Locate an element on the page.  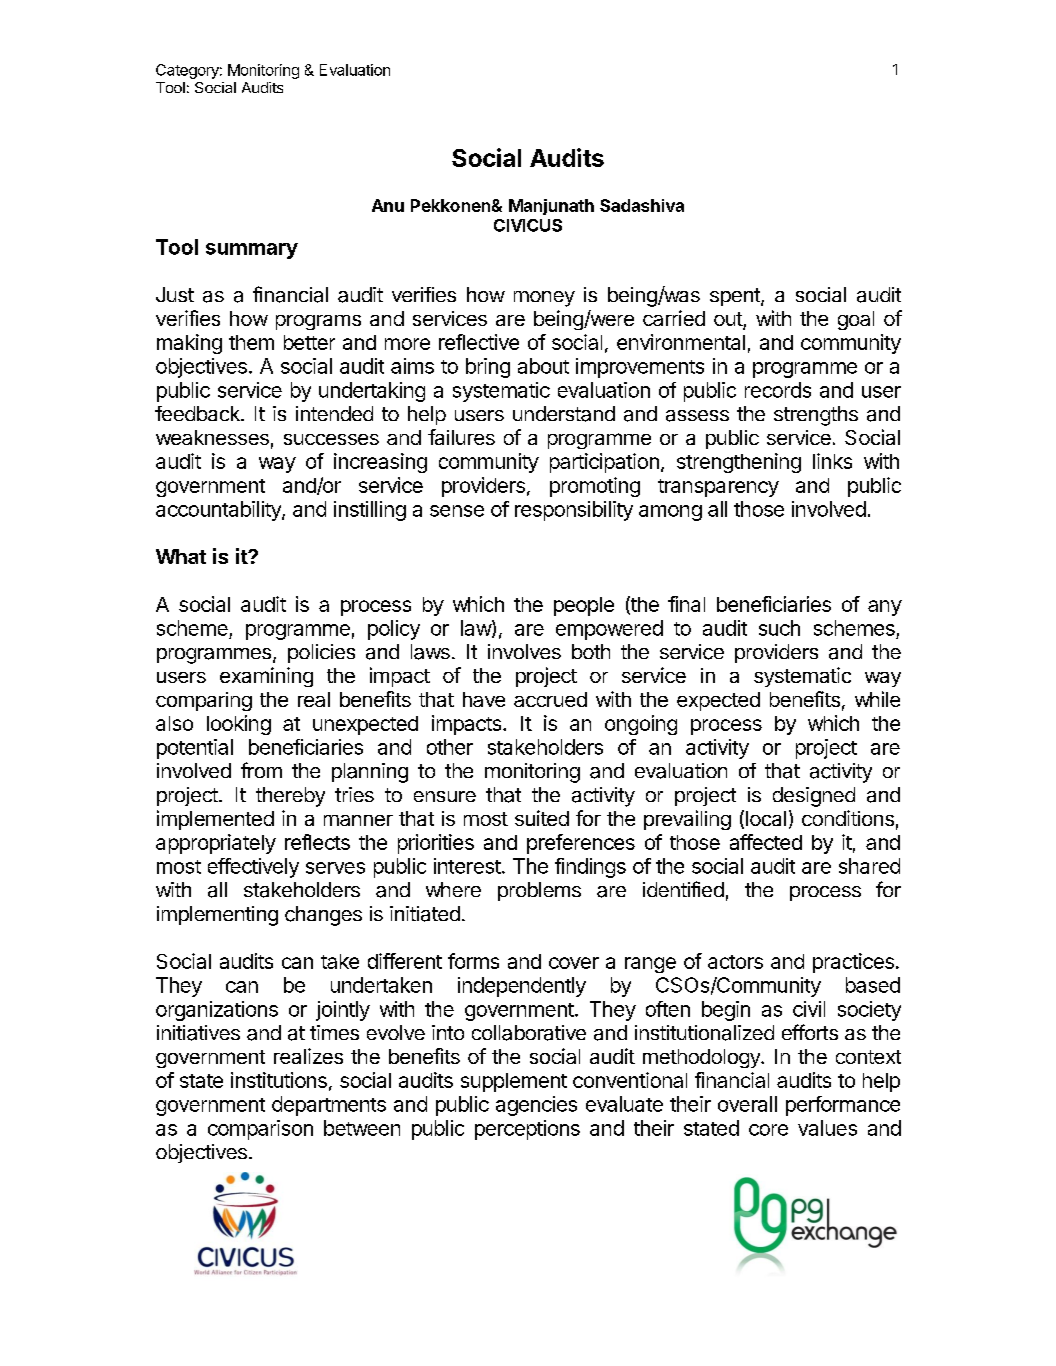
effectively is located at coordinates (253, 868).
